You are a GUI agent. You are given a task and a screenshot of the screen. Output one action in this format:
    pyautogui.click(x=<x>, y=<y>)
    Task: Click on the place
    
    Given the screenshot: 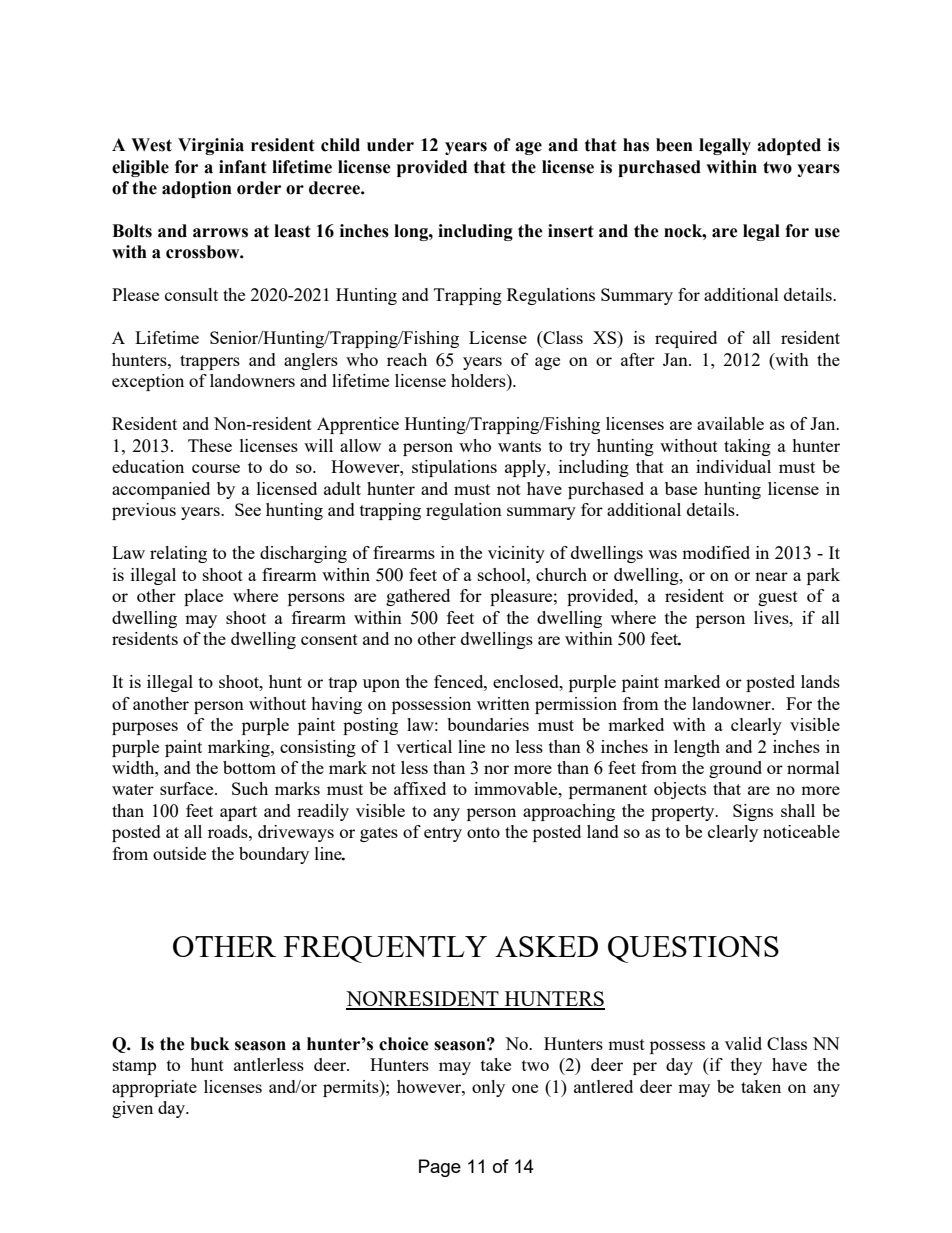 What is the action you would take?
    pyautogui.click(x=203, y=597)
